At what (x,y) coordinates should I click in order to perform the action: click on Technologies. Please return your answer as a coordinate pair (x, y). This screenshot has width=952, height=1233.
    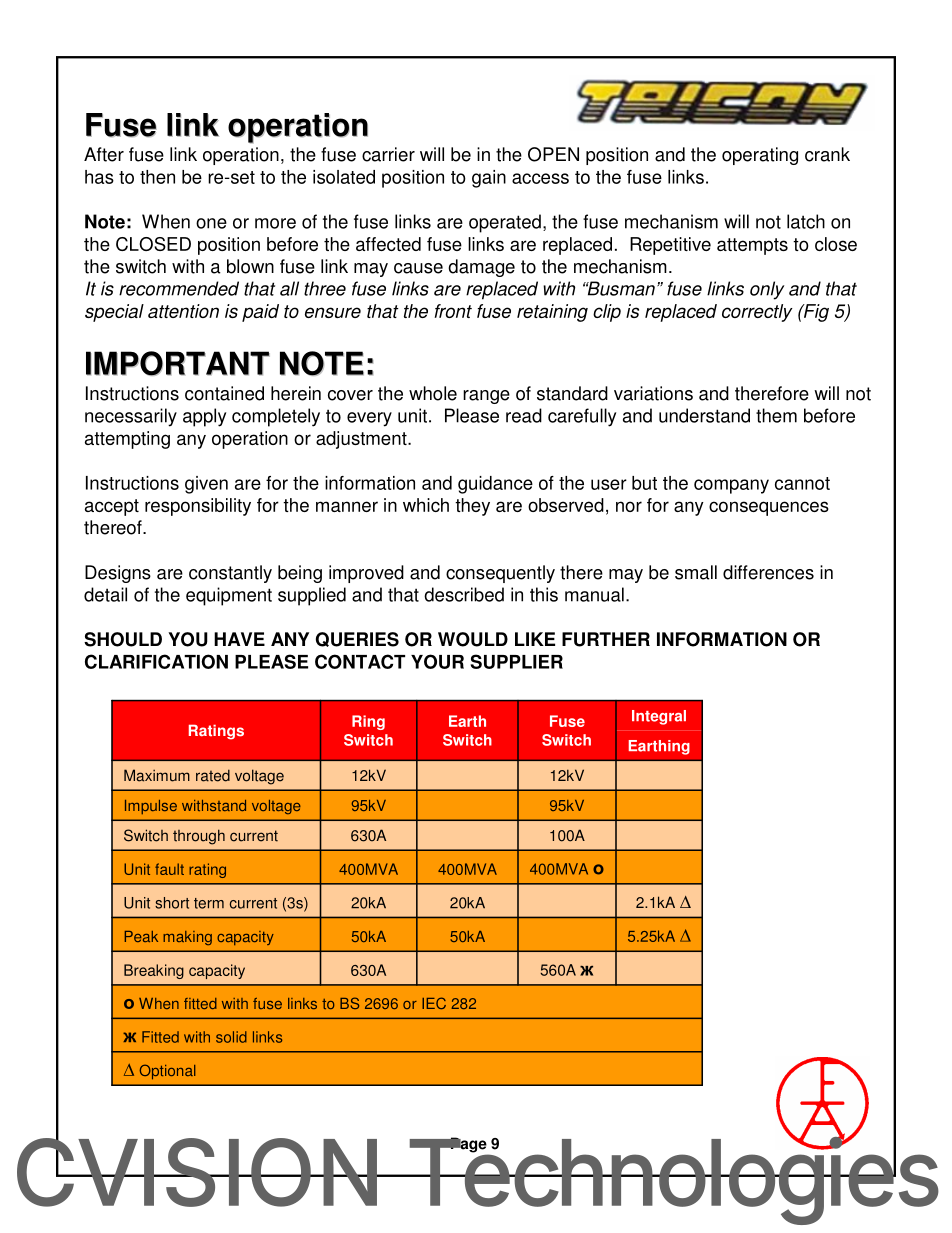
    Looking at the image, I should click on (672, 1181).
